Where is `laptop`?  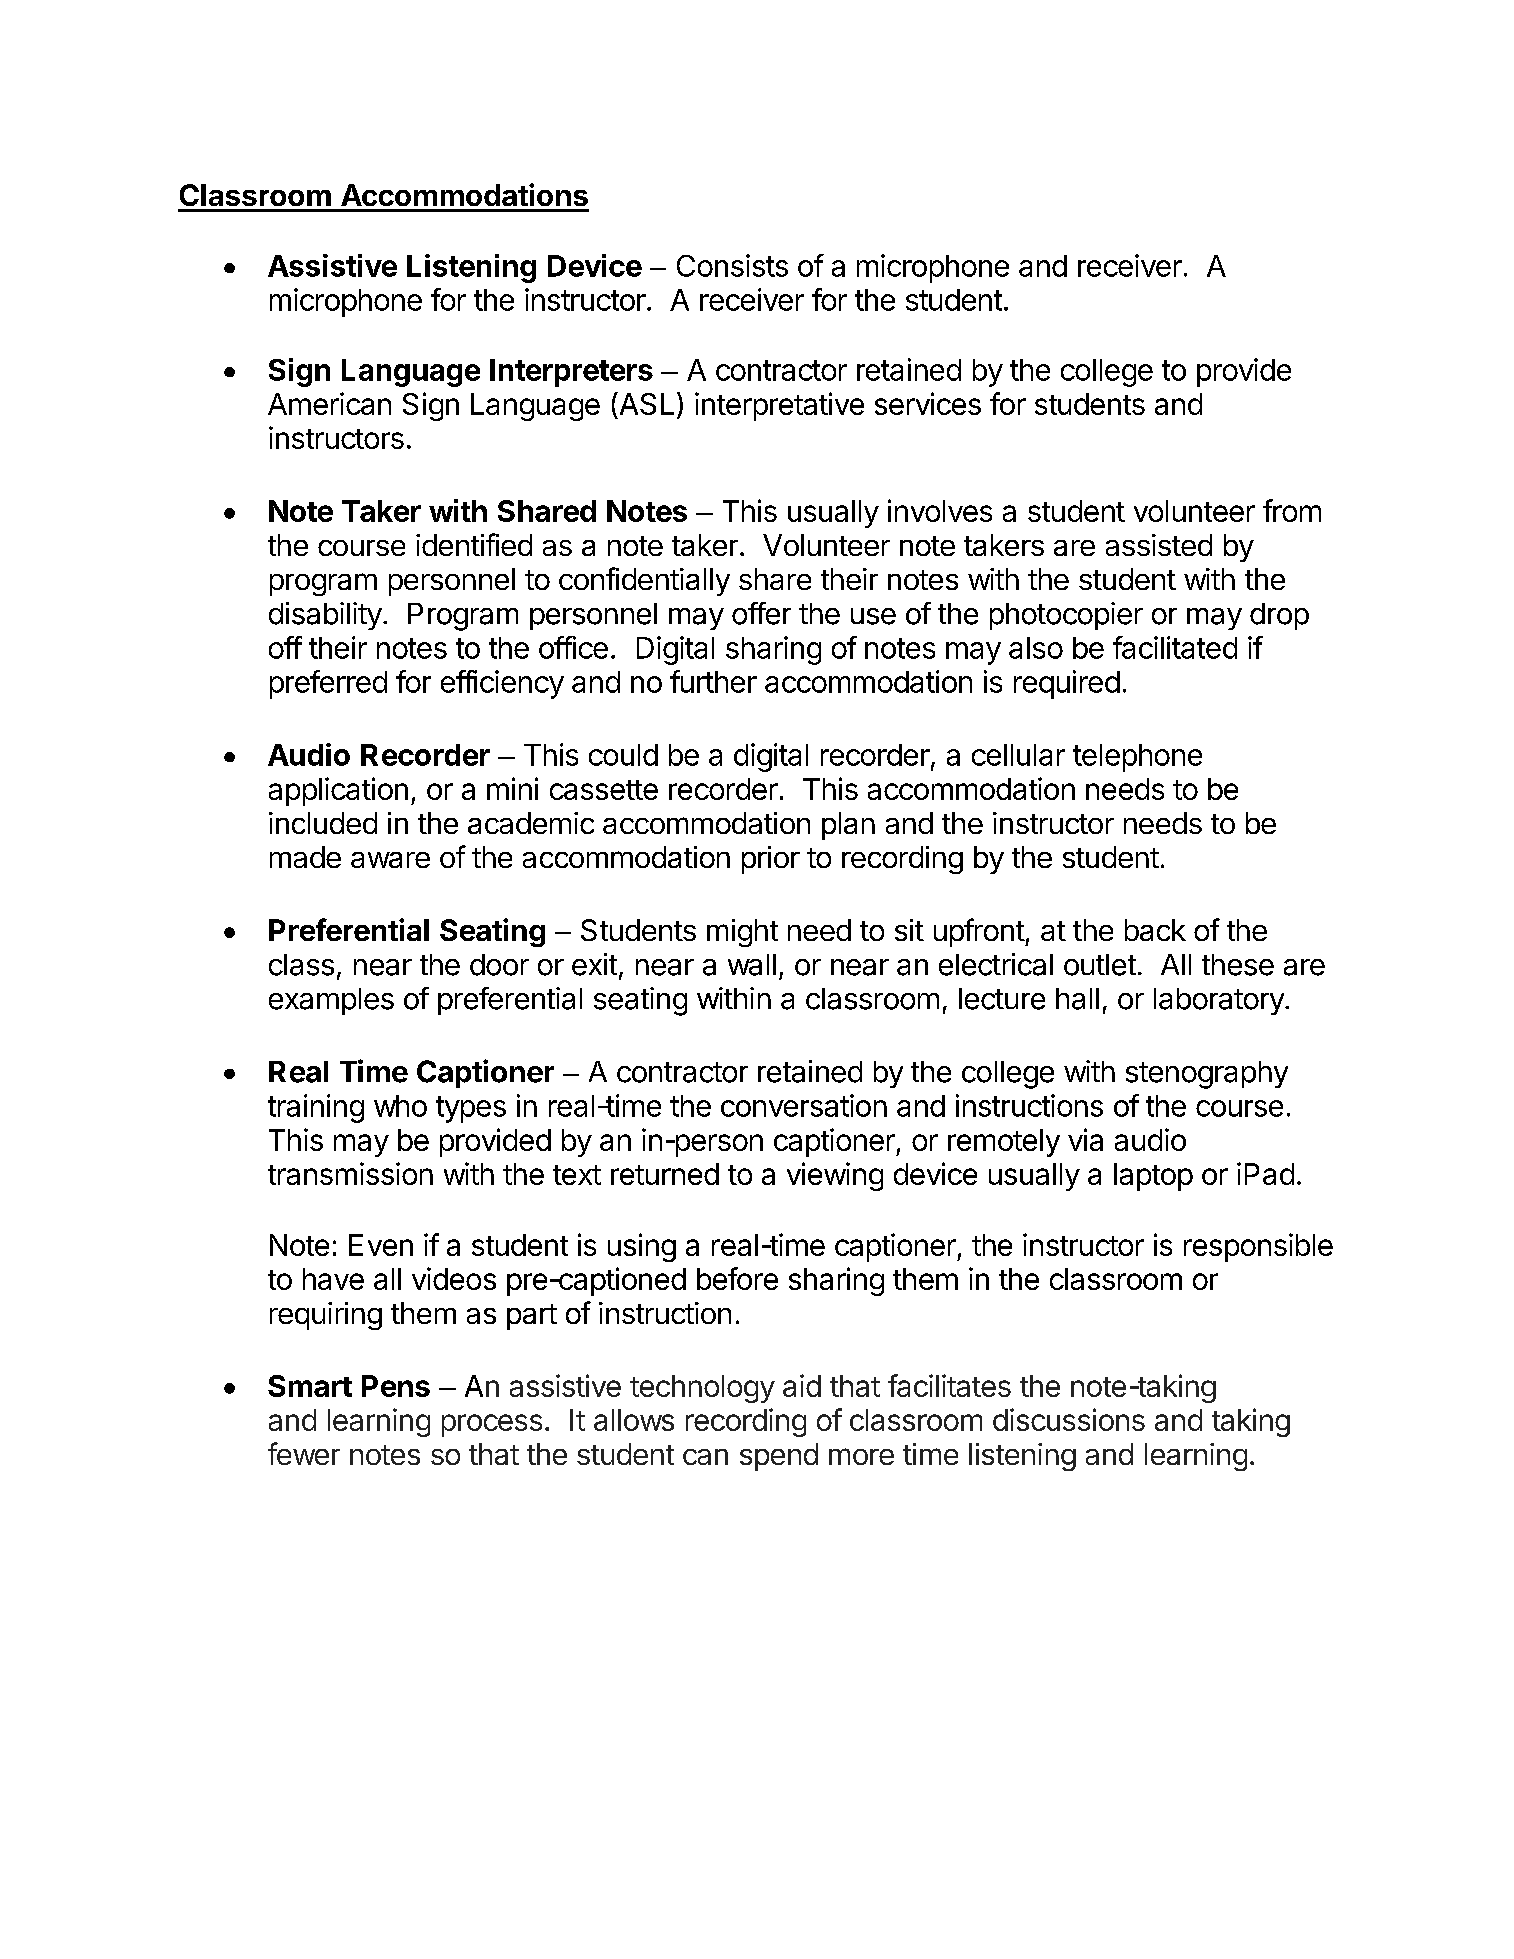 laptop is located at coordinates (1153, 1177).
